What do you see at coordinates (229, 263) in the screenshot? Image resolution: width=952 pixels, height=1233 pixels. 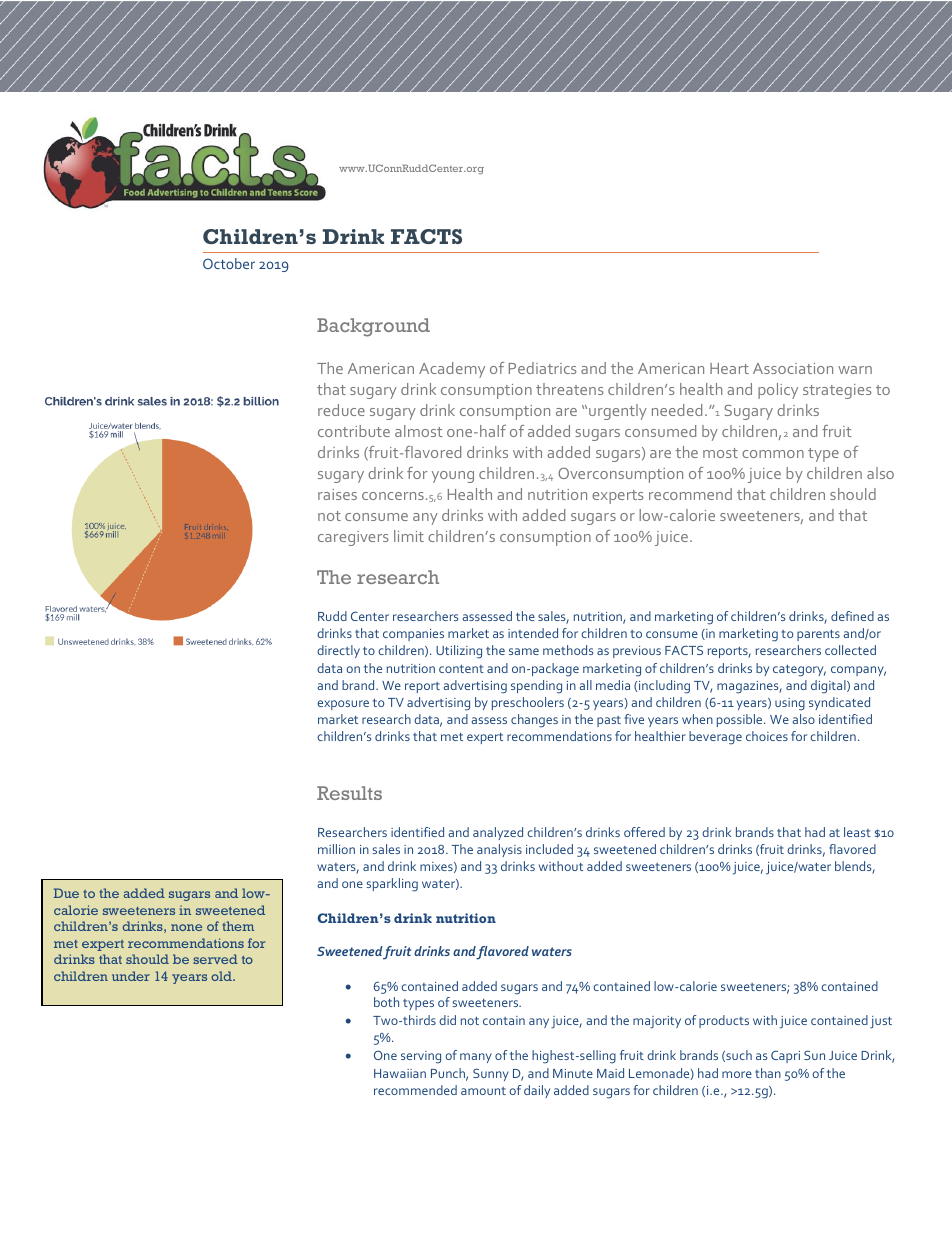 I see `October` at bounding box center [229, 263].
